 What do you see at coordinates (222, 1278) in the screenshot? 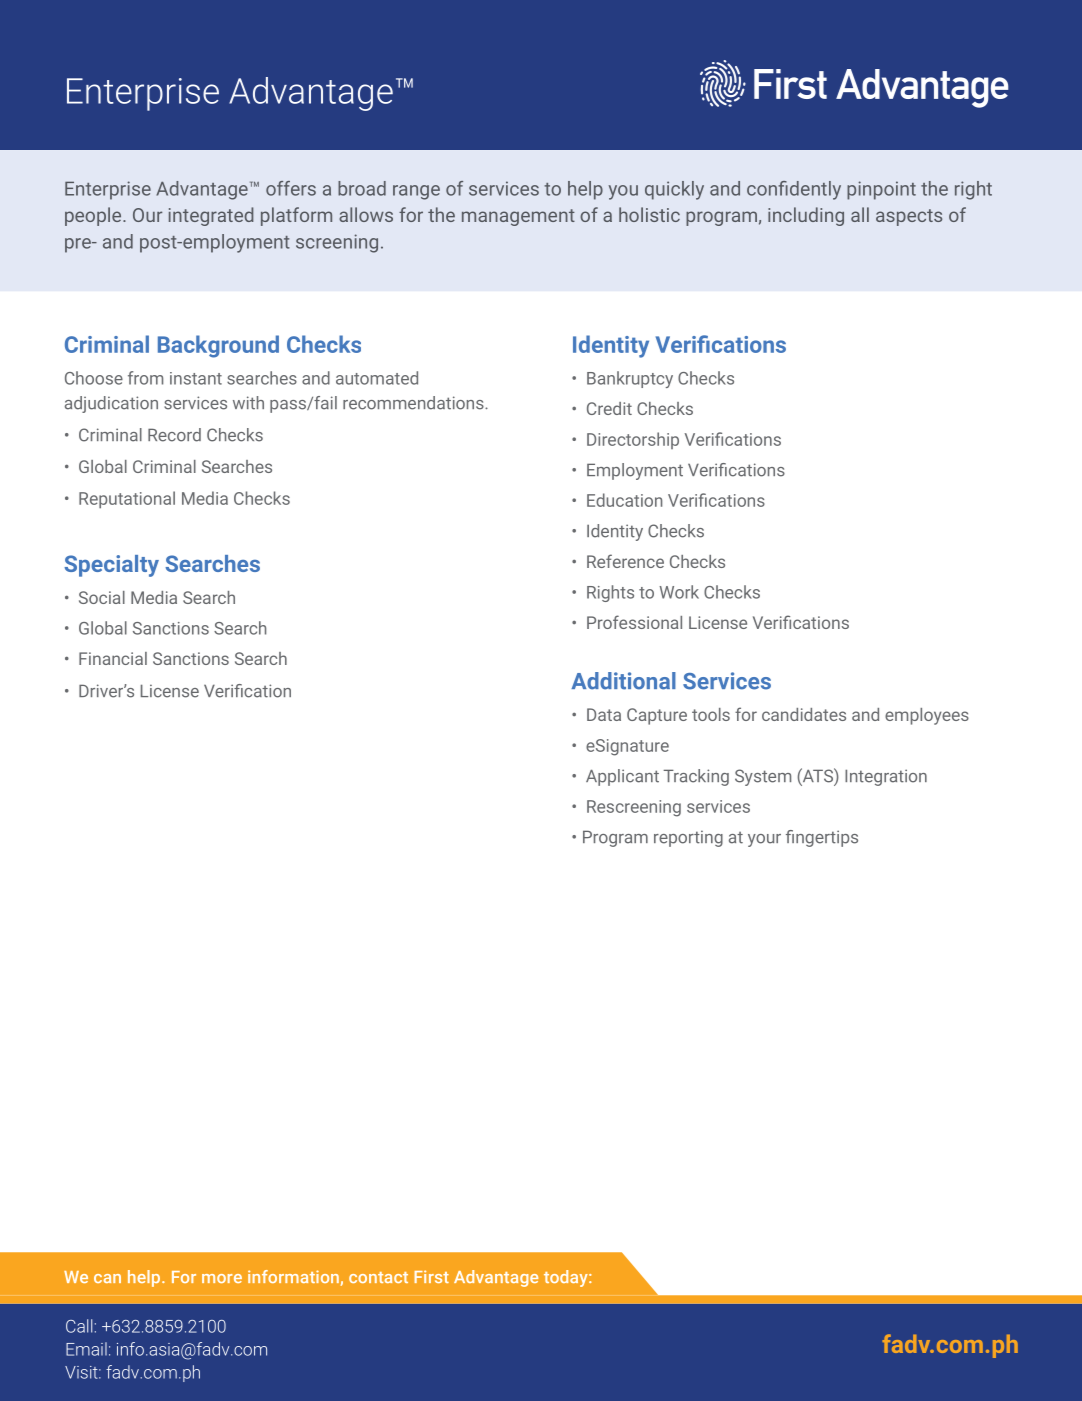
I see `more` at bounding box center [222, 1278].
